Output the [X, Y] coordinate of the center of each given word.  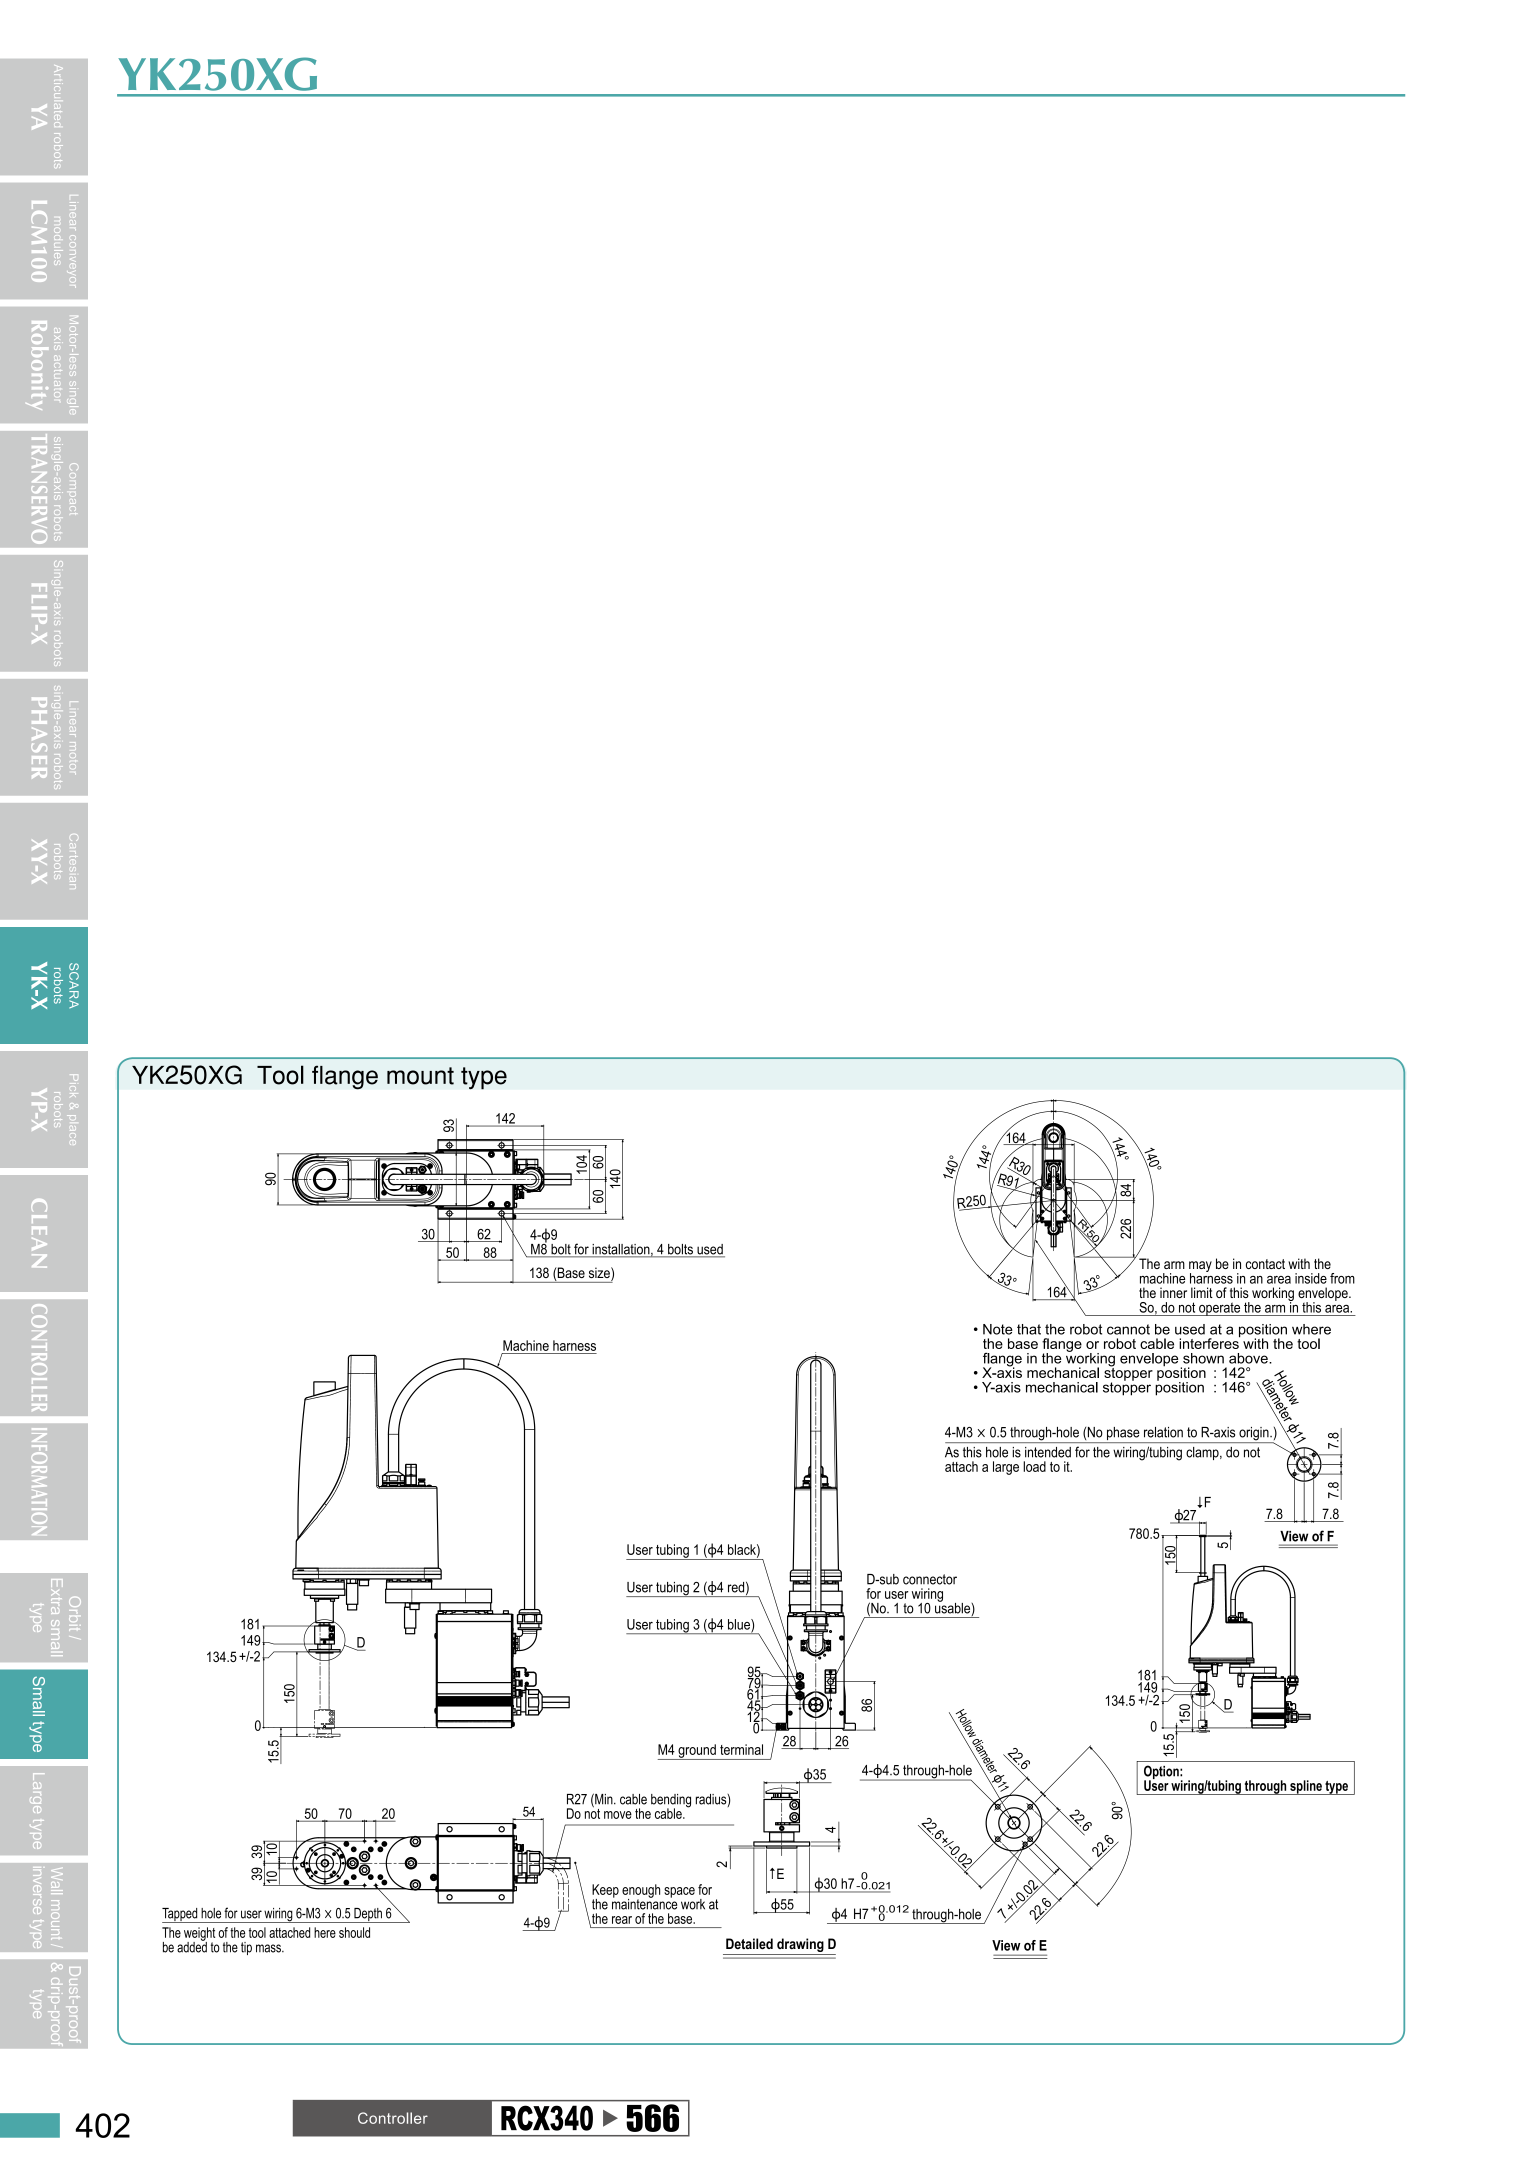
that [1029, 1329]
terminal [741, 1749]
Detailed [749, 1943]
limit [1202, 1292]
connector [930, 1579]
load [1034, 1466]
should [354, 1932]
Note [998, 1329]
